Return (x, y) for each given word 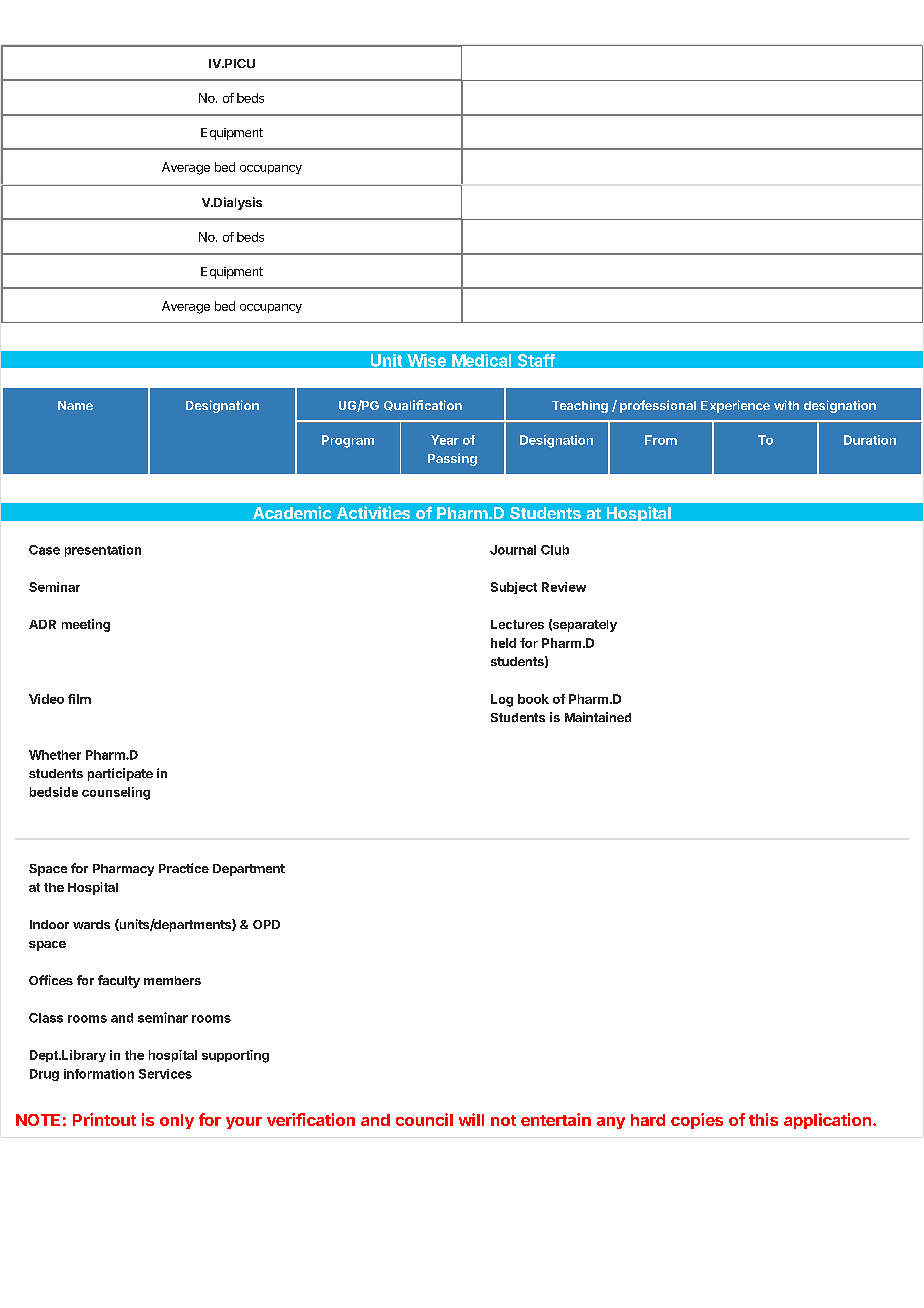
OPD (266, 924)
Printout (104, 1119)
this (763, 1119)
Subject (514, 588)
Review (564, 587)
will (471, 1119)
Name (75, 405)
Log (502, 700)
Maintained (598, 717)
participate (120, 774)
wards (91, 924)
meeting (86, 625)
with (786, 405)
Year (445, 440)
